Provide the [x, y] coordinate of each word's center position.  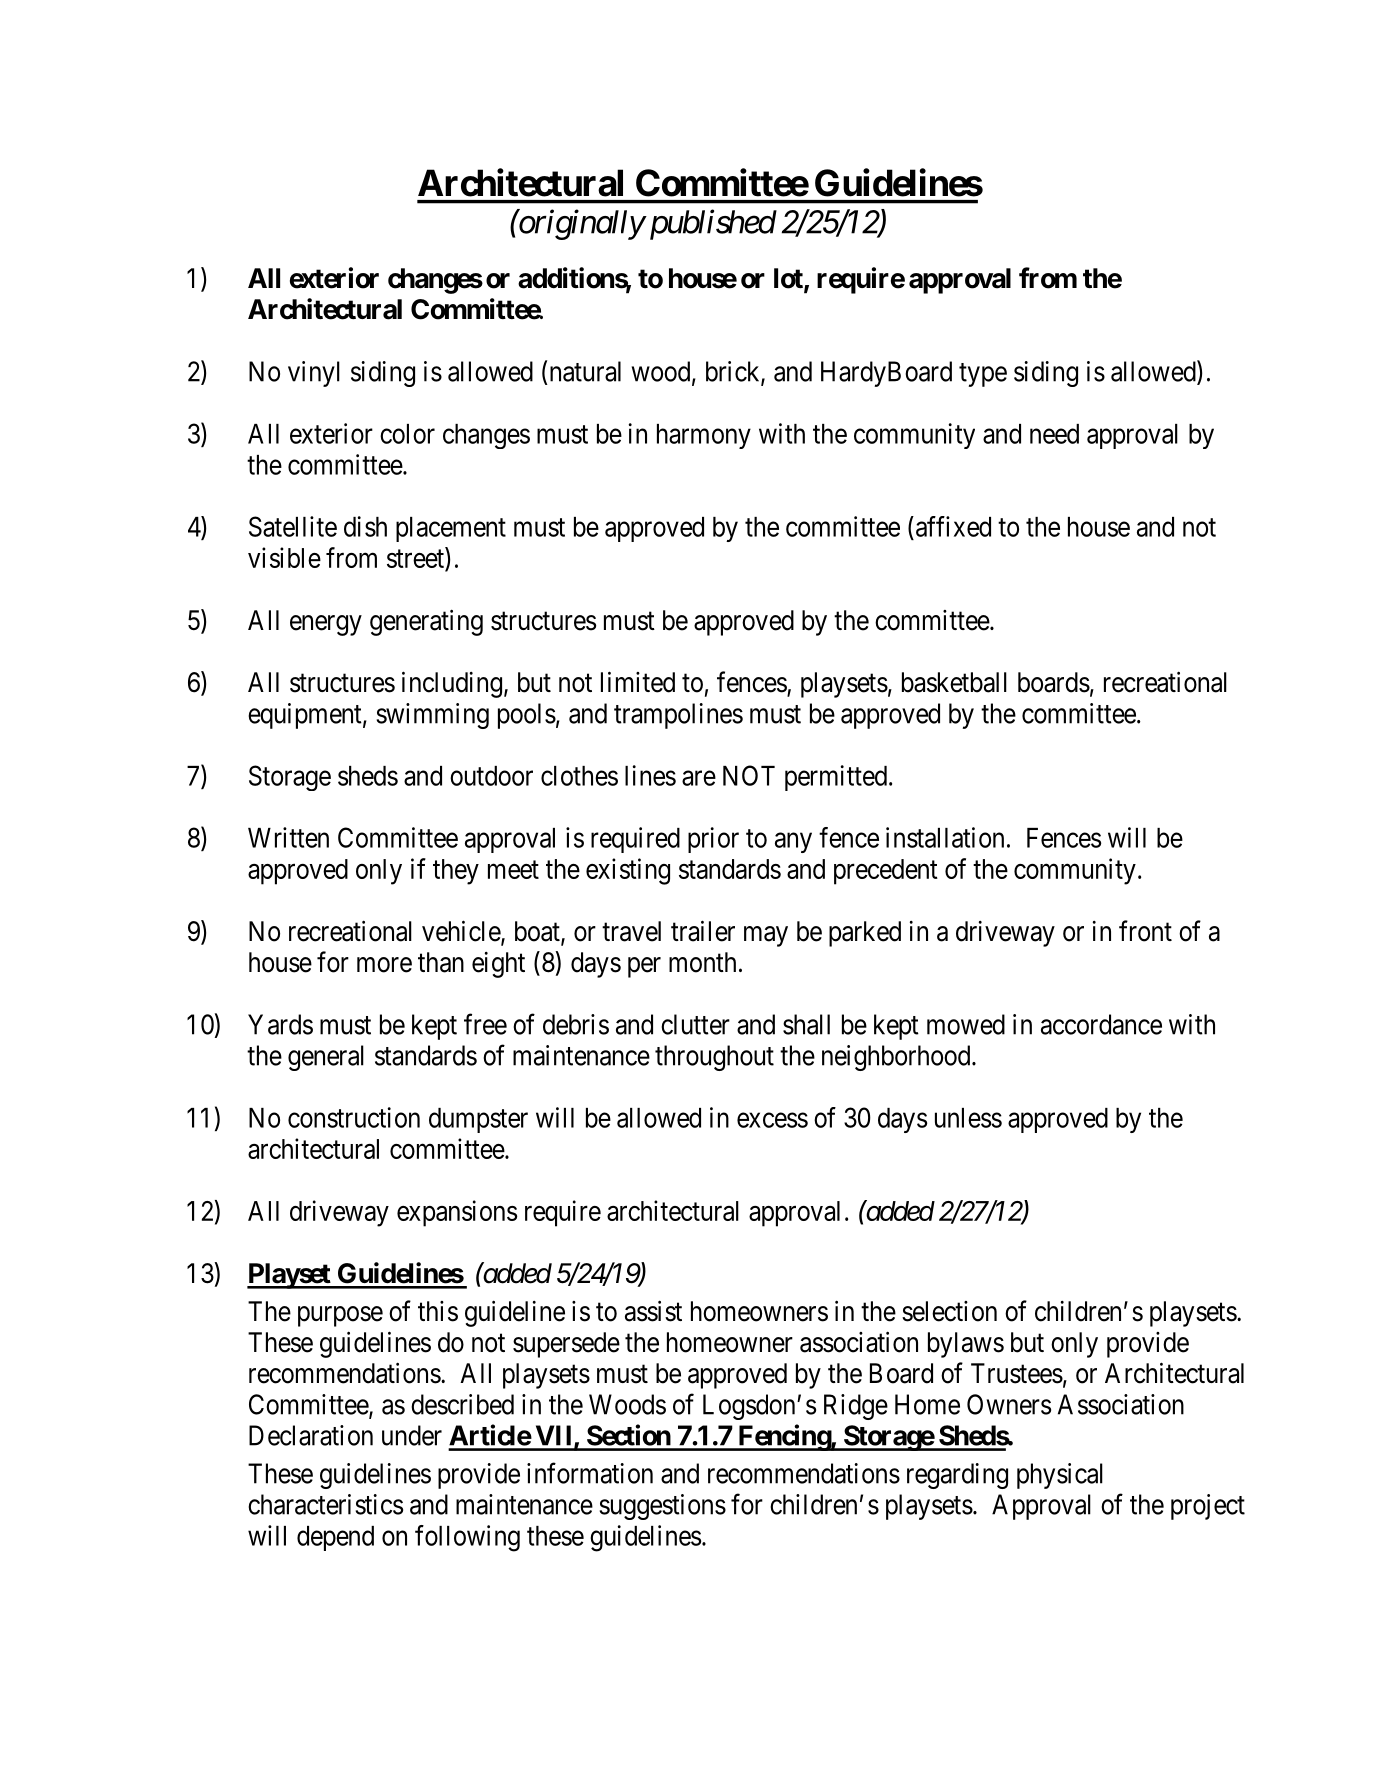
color [407, 434]
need [1054, 434]
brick [734, 372]
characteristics [325, 1504]
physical [1060, 1476]
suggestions [663, 1507]
